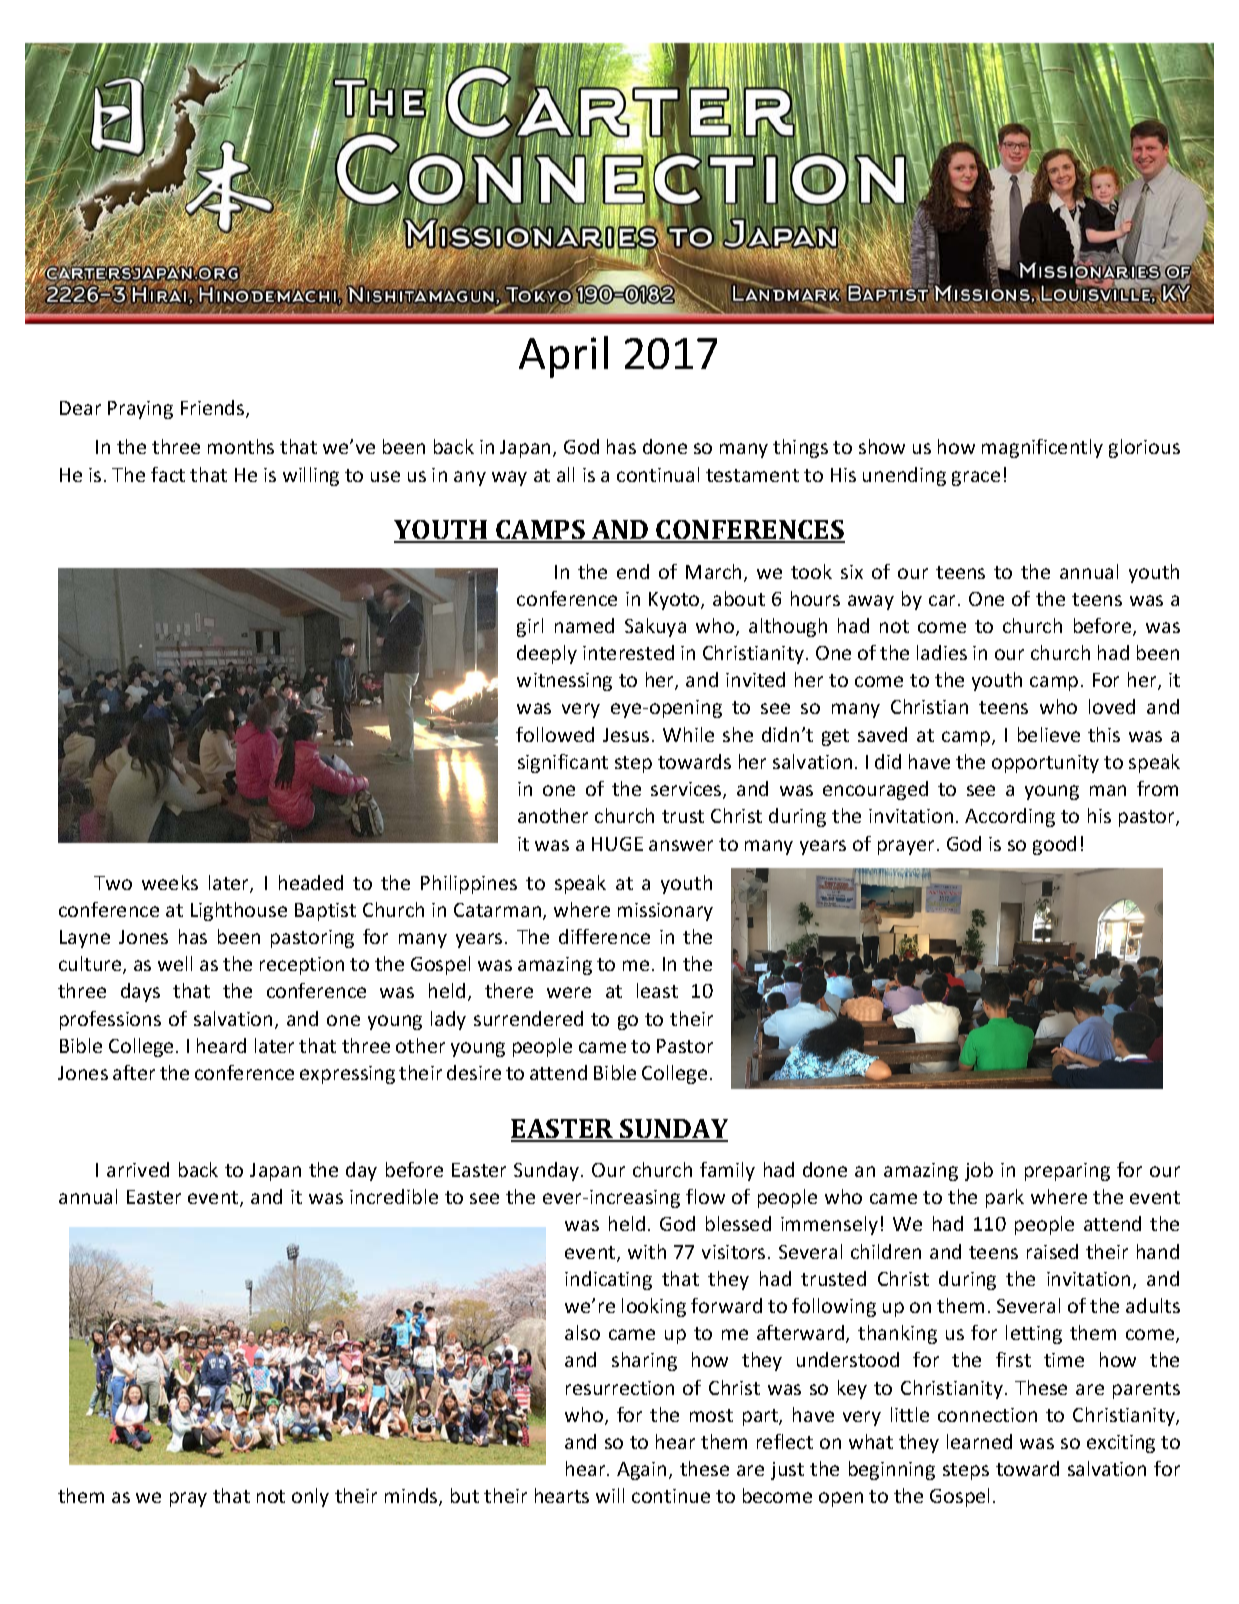 This document has height=1604, width=1239. Describe the element at coordinates (310, 1497) in the document. I see `only` at that location.
